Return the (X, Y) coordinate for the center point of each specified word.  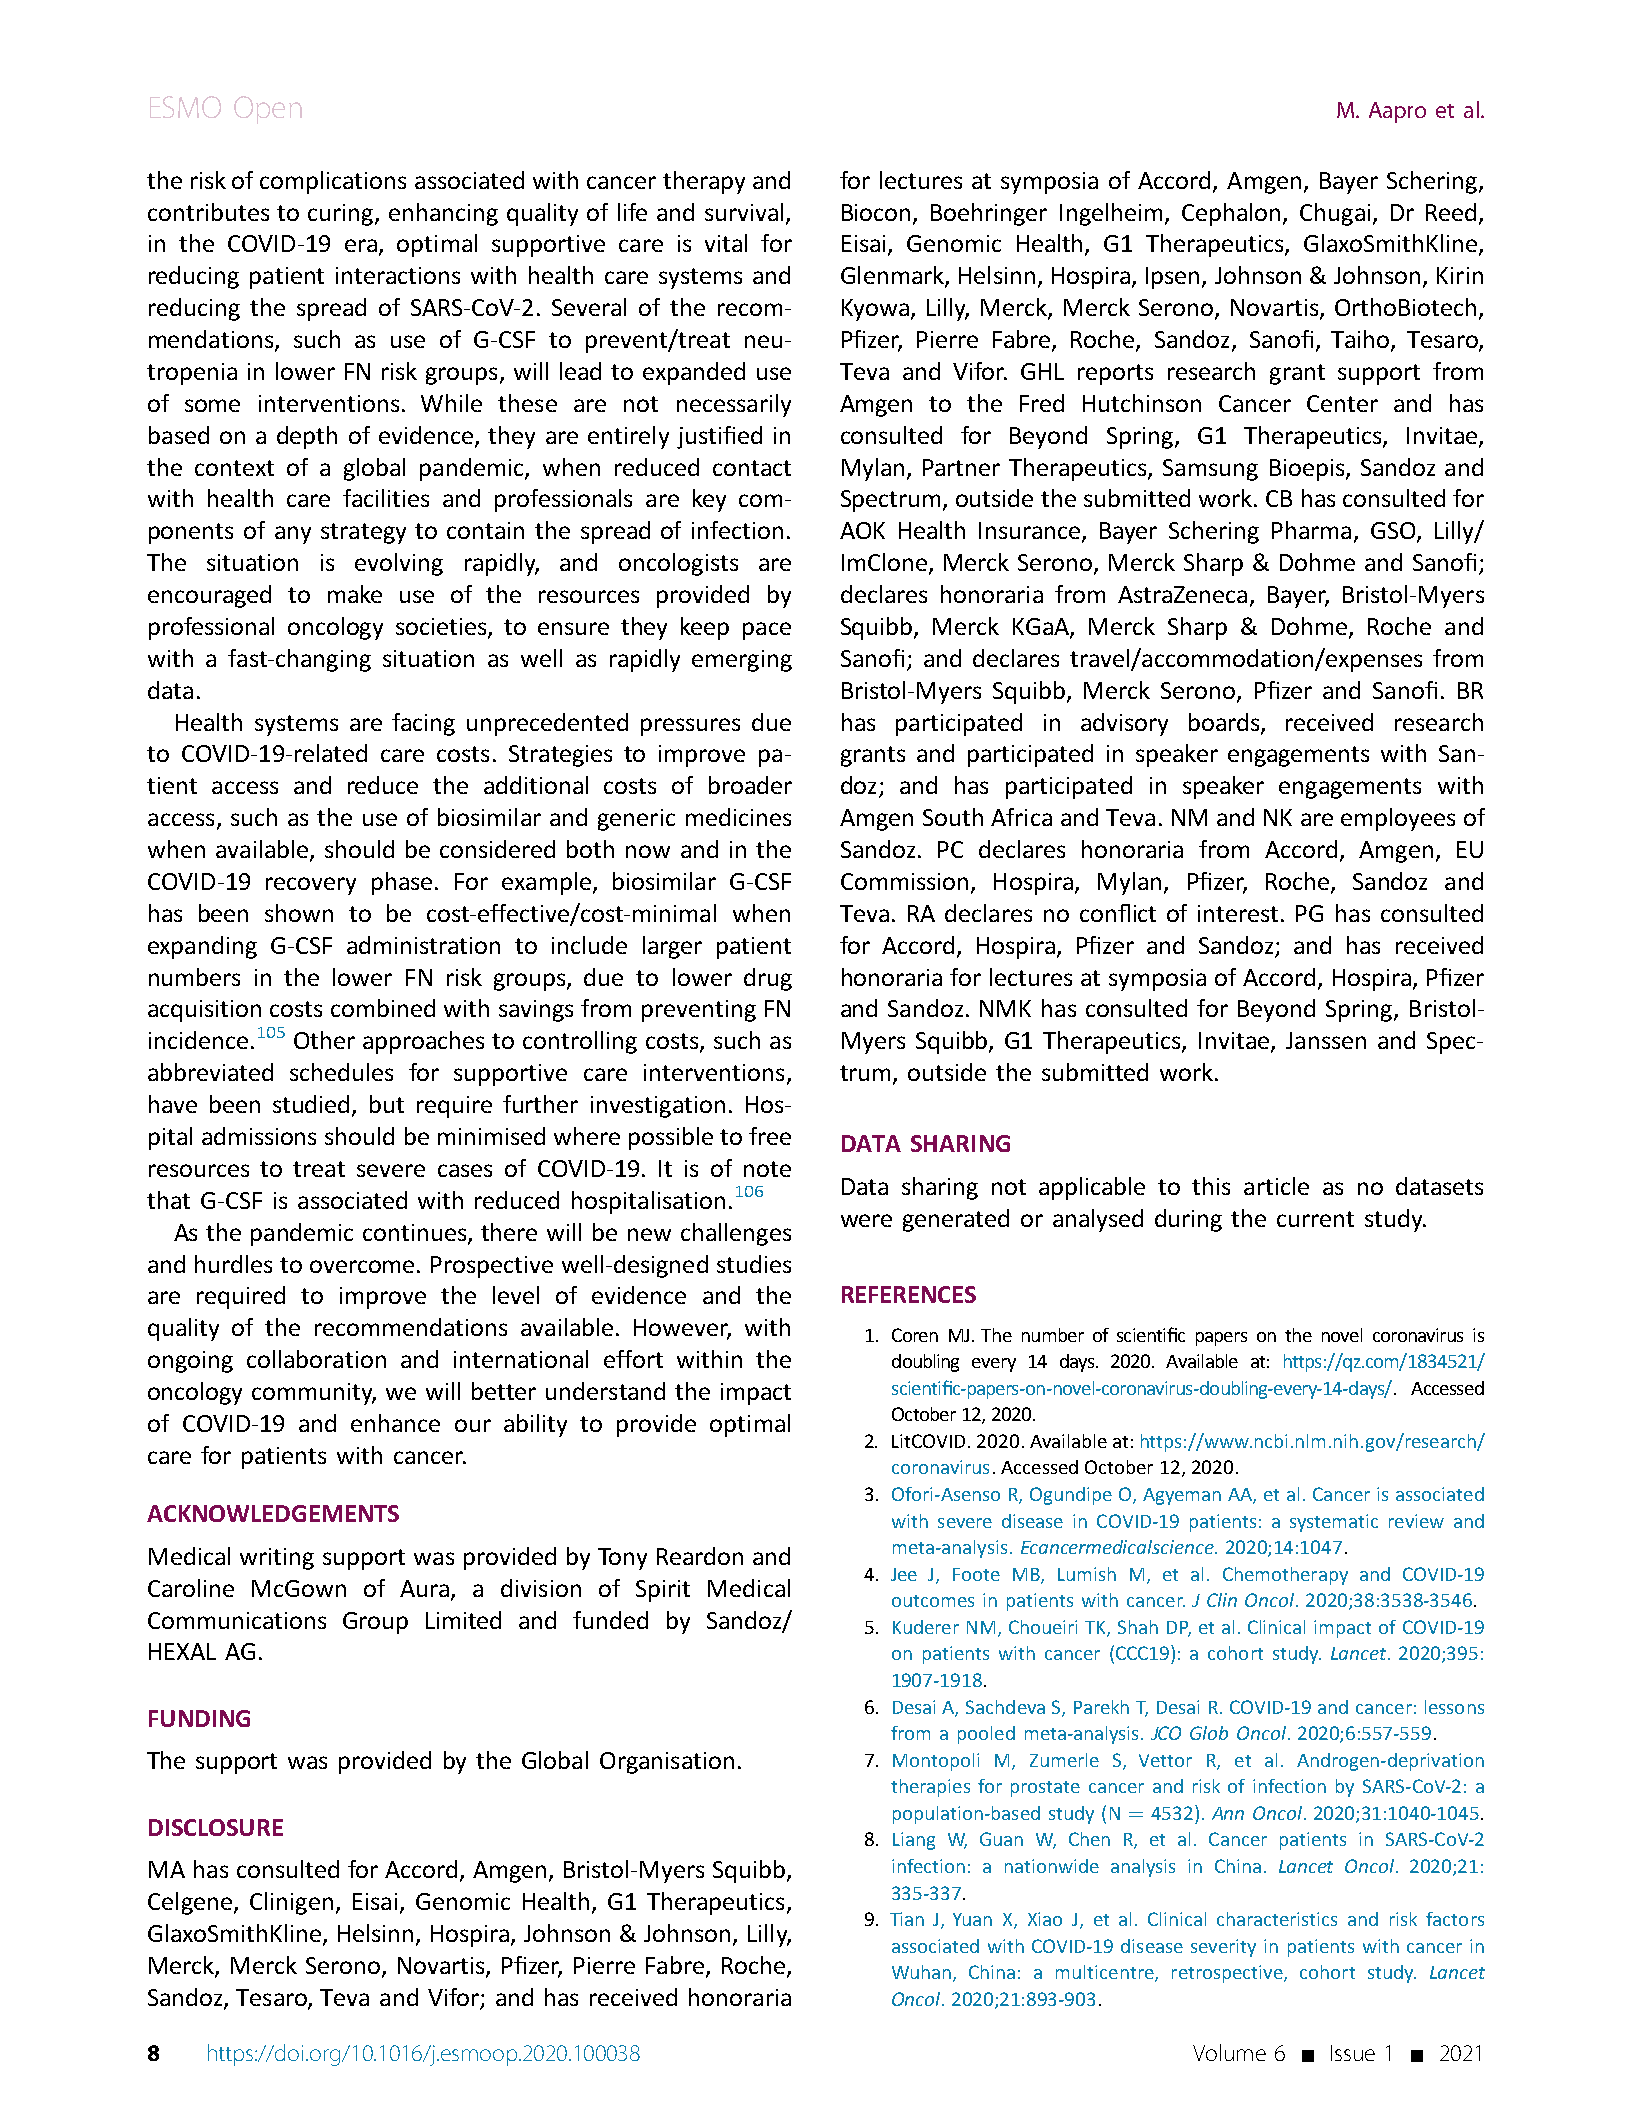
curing (342, 215)
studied (313, 1105)
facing (423, 724)
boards (1225, 723)
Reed (1451, 212)
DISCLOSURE (216, 1827)
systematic (1334, 1523)
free (770, 1136)
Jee (904, 1574)
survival (744, 212)
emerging (742, 661)
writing (277, 1559)
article (1276, 1186)
